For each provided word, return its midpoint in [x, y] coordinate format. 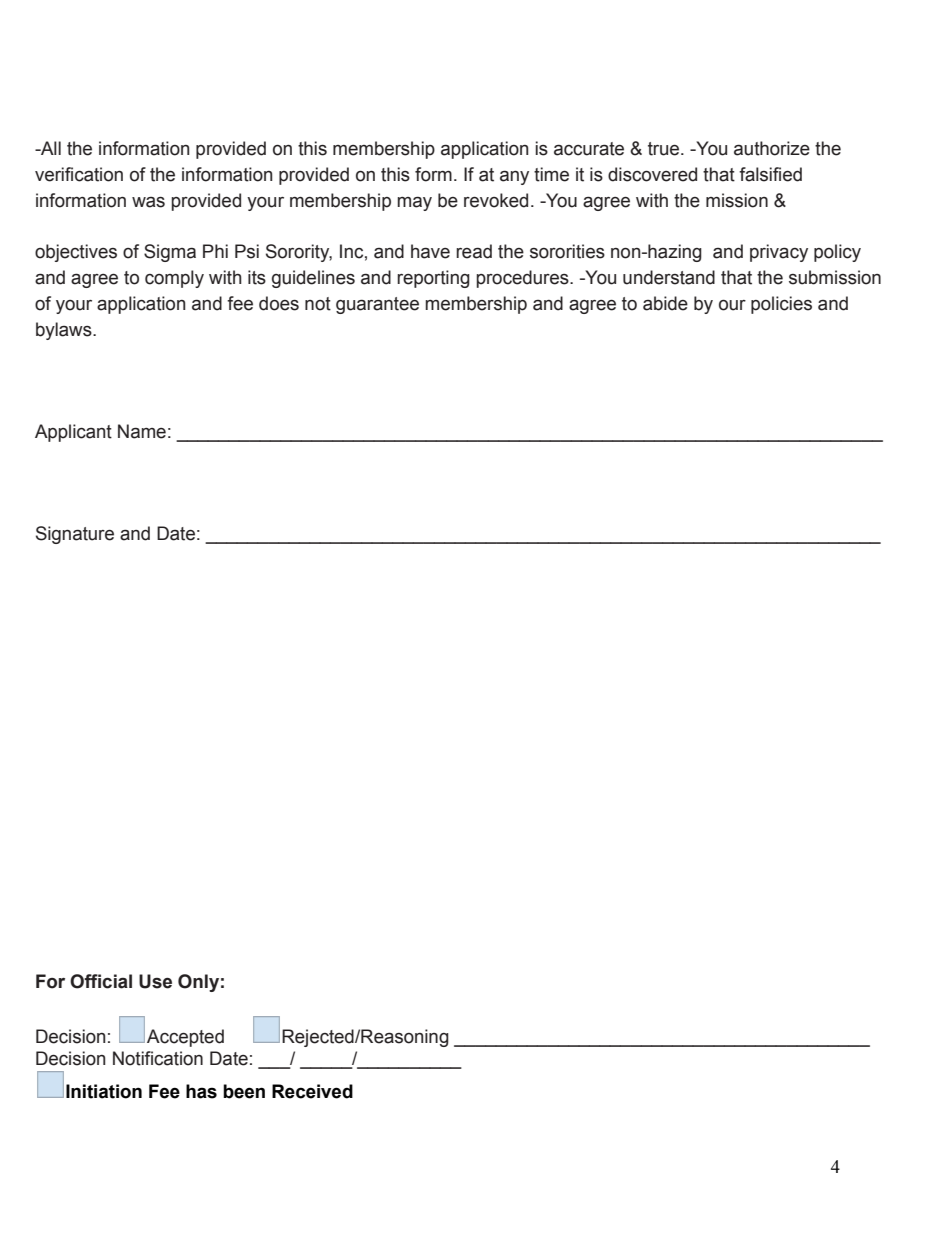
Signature [75, 535]
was [148, 202]
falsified [770, 174]
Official [101, 981]
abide [665, 303]
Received [312, 1091]
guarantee [377, 305]
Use [155, 981]
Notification [158, 1058]
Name [142, 431]
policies [781, 305]
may [414, 203]
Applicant [73, 433]
